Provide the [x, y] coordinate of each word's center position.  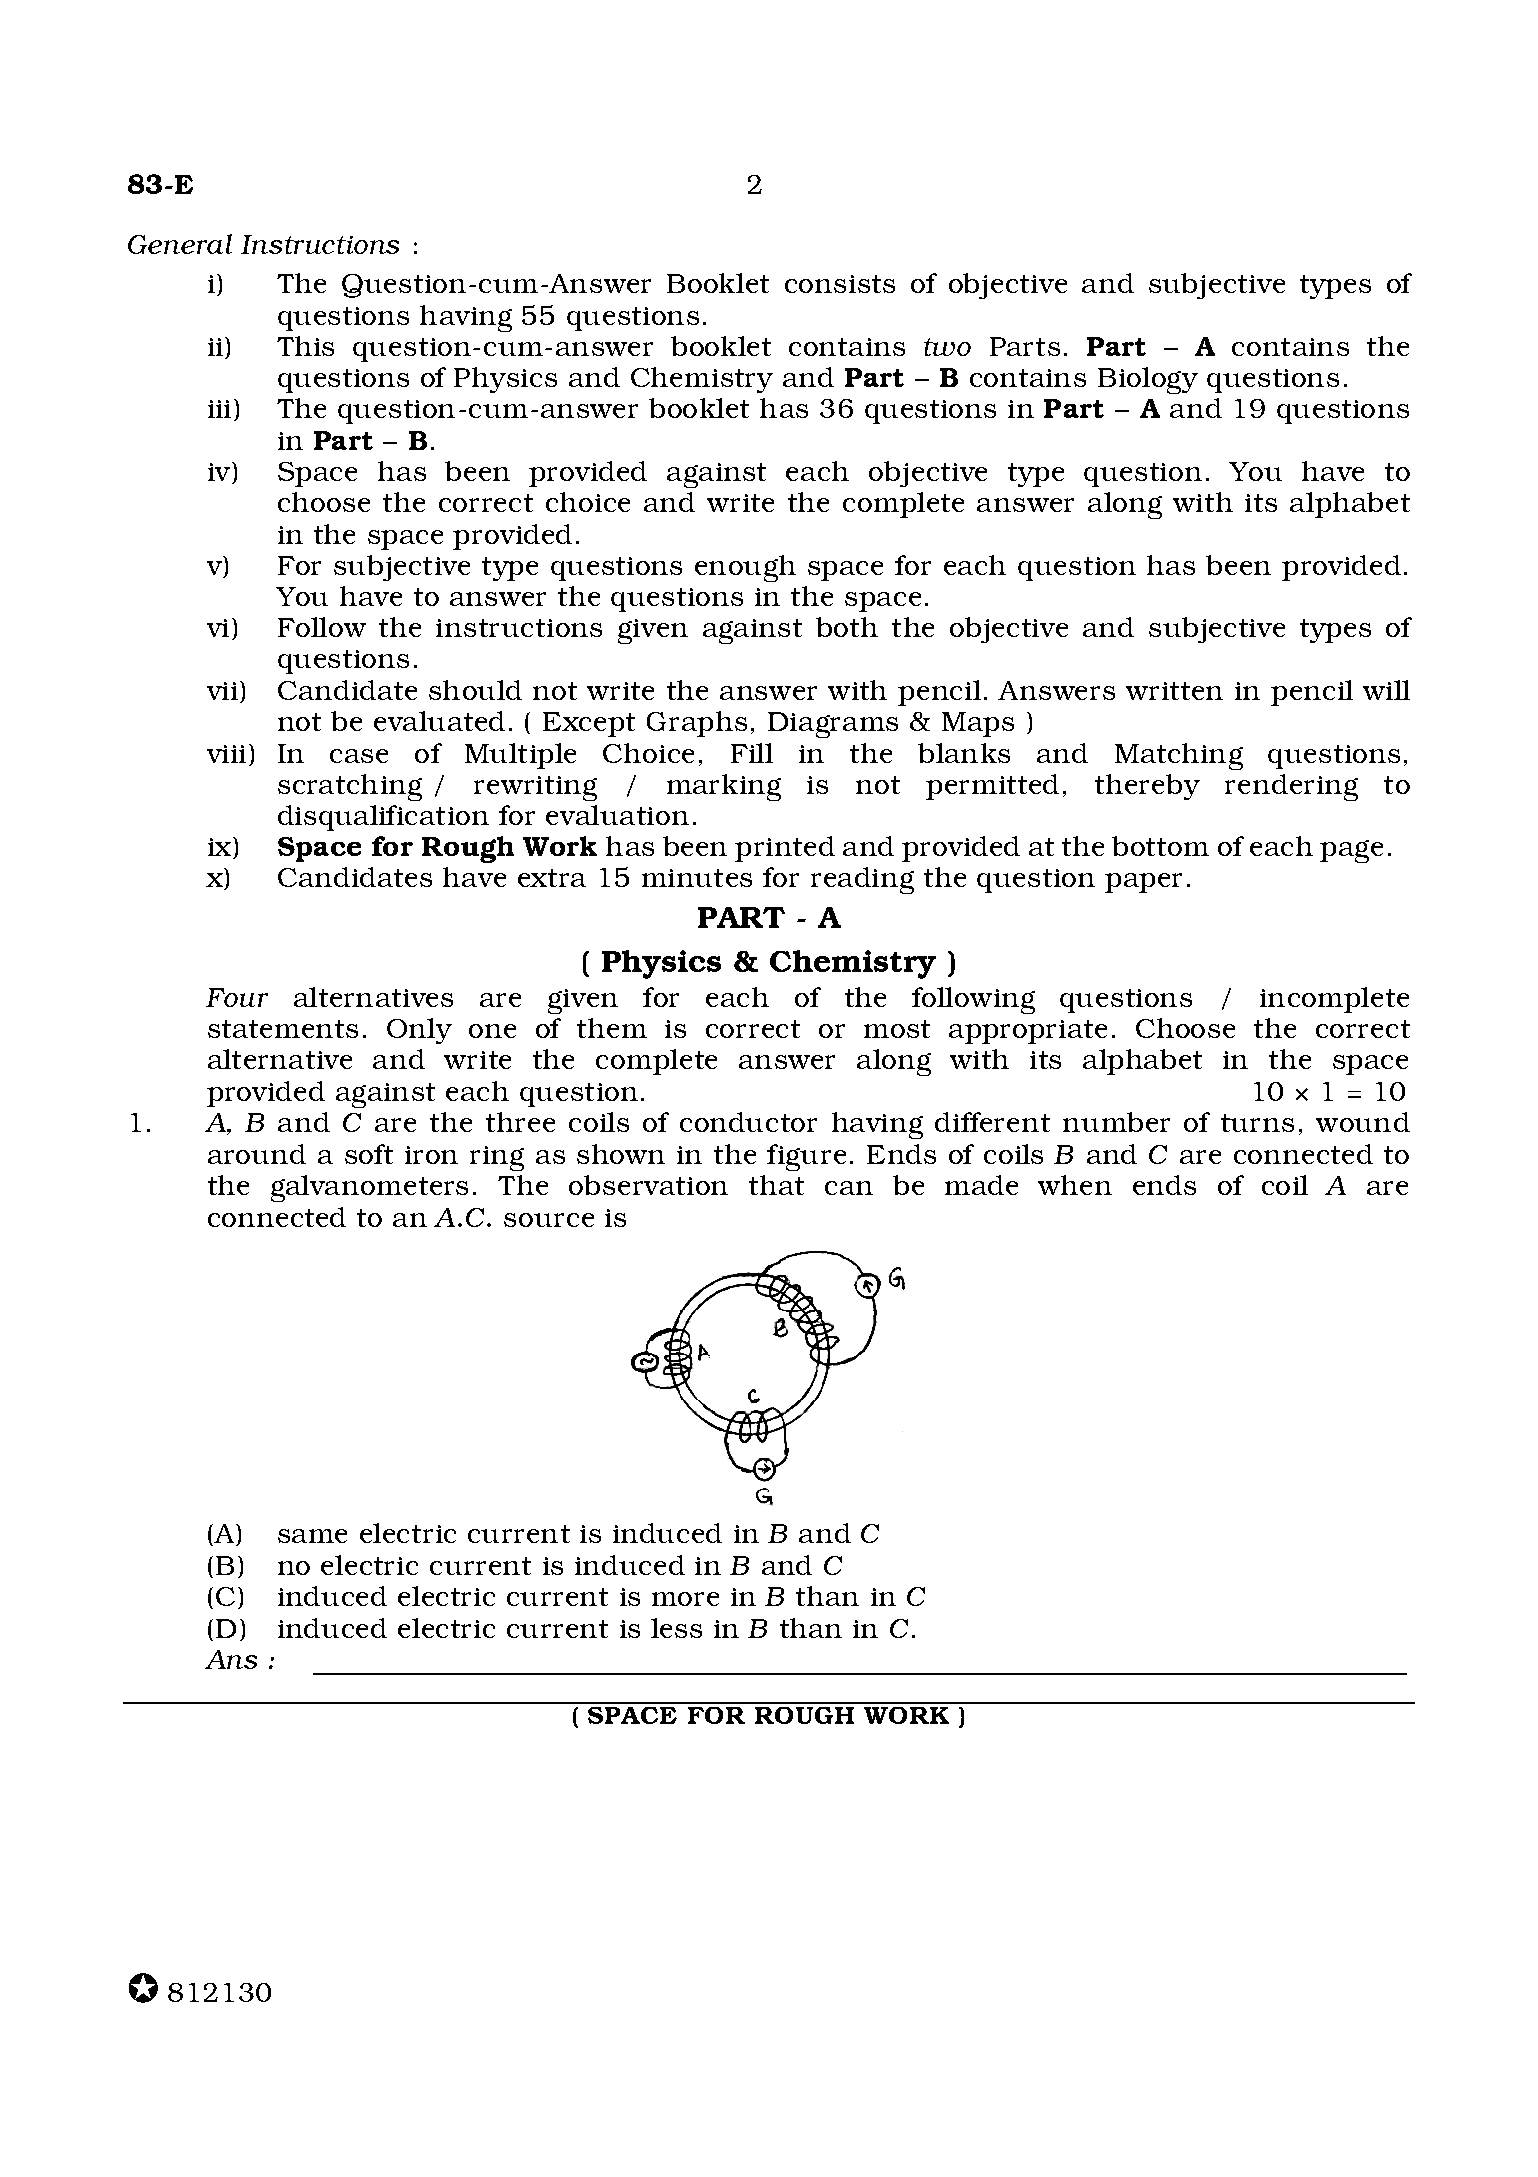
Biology [1148, 380]
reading [862, 880]
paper [1143, 883]
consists [840, 284]
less [676, 1628]
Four [237, 997]
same [312, 1536]
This [305, 346]
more [685, 1599]
